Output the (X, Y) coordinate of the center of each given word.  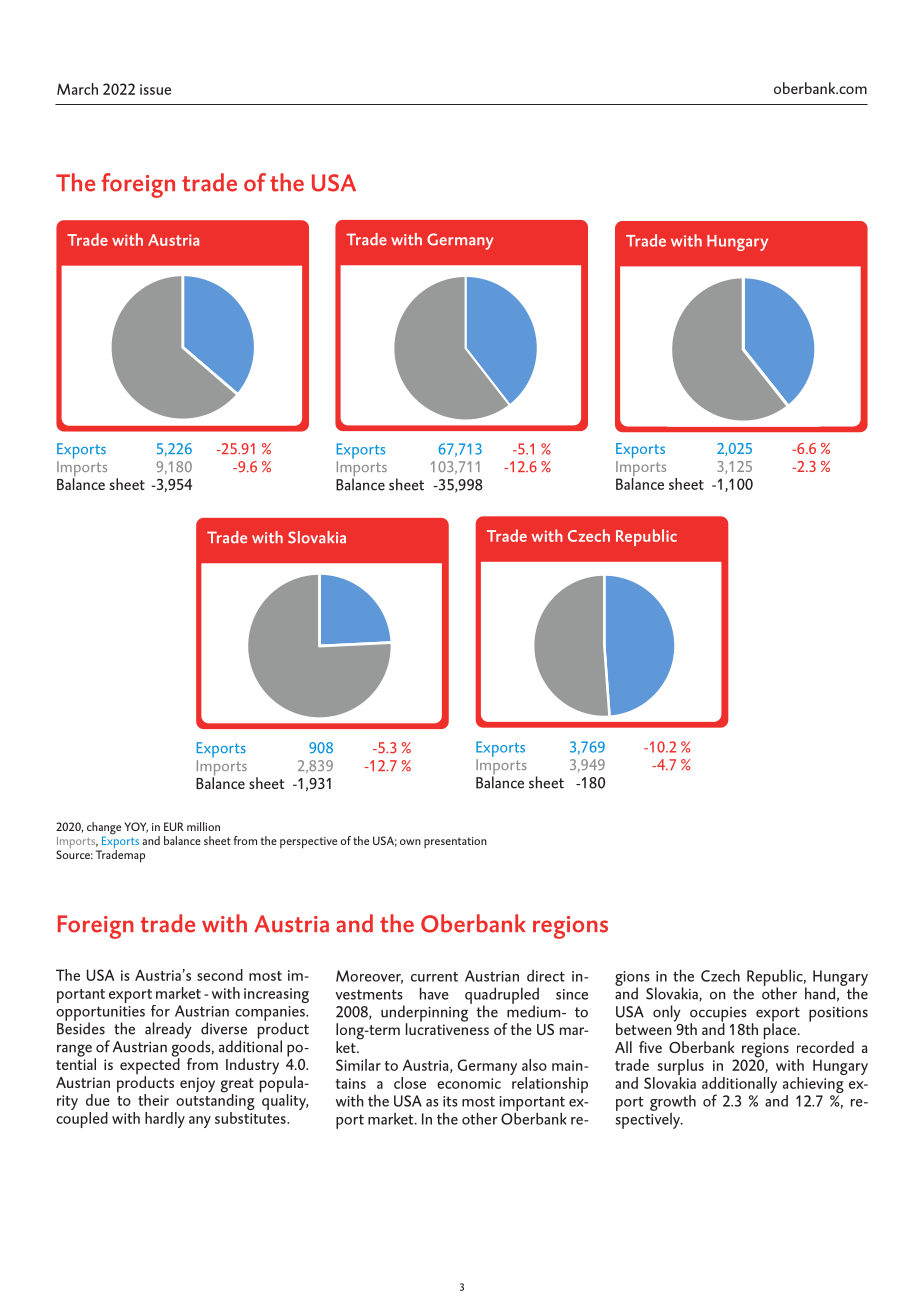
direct (546, 976)
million (203, 826)
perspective (308, 843)
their (153, 1100)
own (410, 842)
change (104, 829)
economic (469, 1083)
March (77, 89)
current (434, 977)
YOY (136, 827)
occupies (718, 1015)
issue (155, 89)
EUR (174, 826)
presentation (455, 842)
